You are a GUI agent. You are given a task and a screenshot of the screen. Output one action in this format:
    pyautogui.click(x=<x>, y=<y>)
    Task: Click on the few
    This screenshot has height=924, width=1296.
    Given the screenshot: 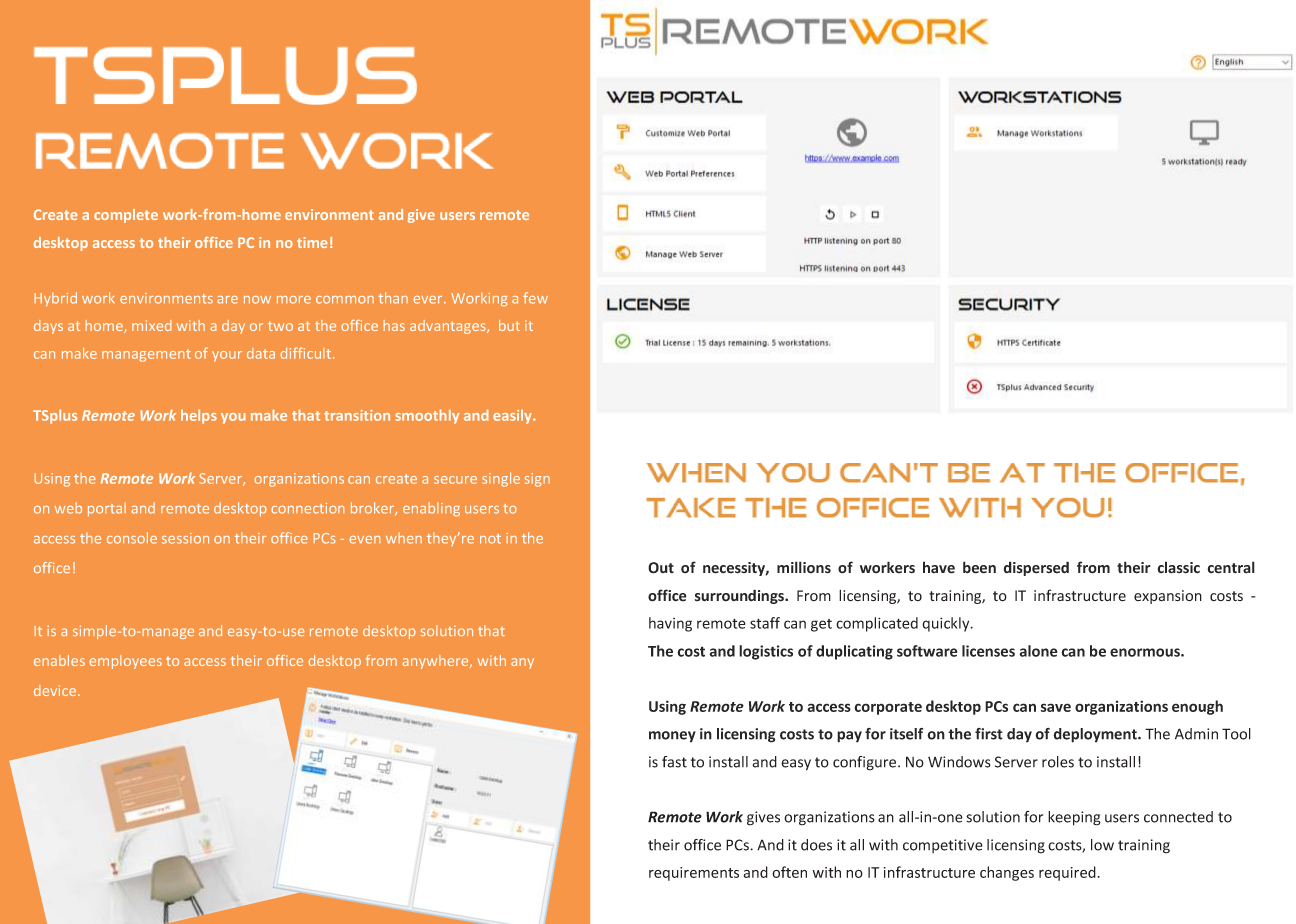 What is the action you would take?
    pyautogui.click(x=535, y=298)
